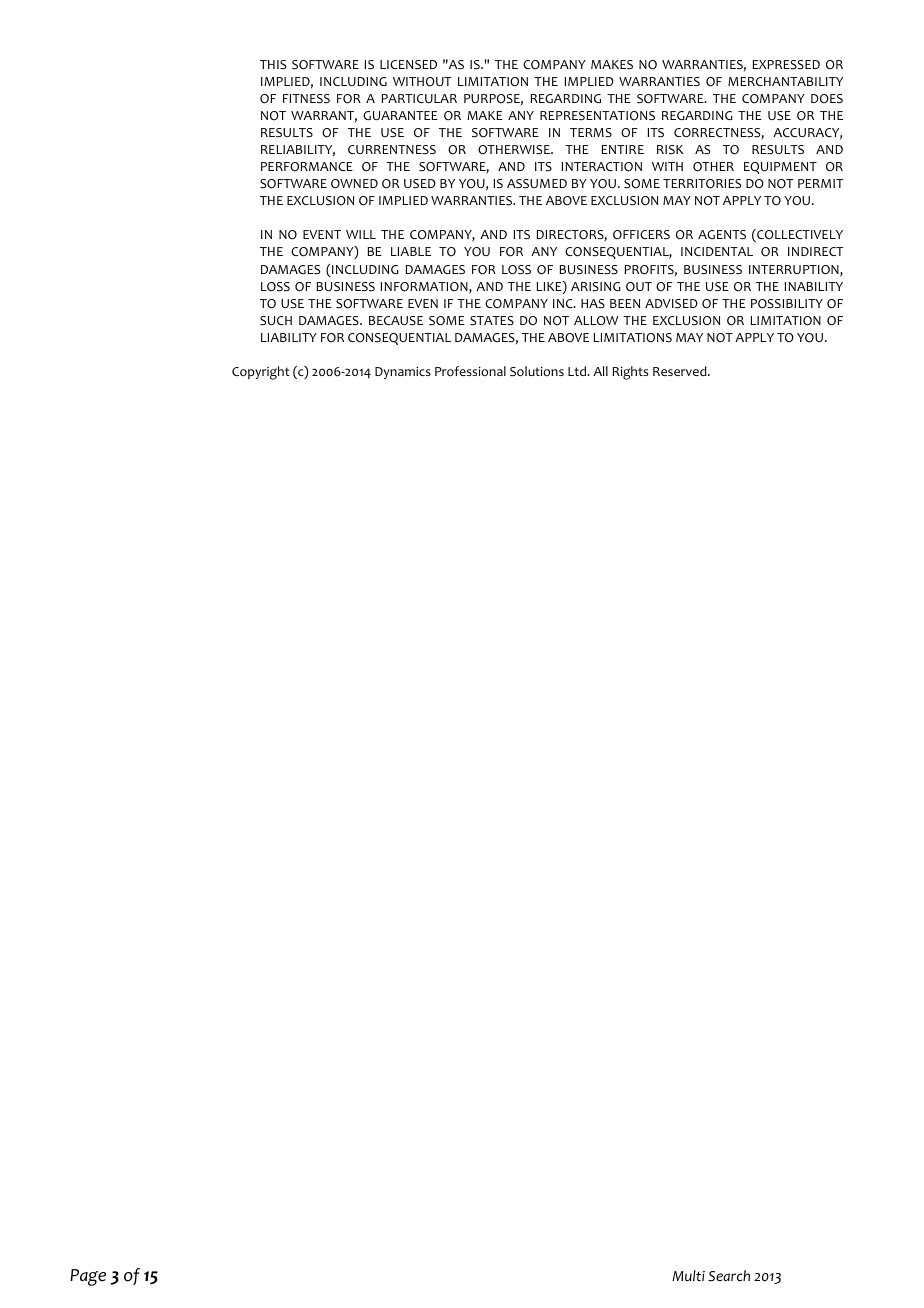  I want to click on PARTICULAR, so click(419, 98).
